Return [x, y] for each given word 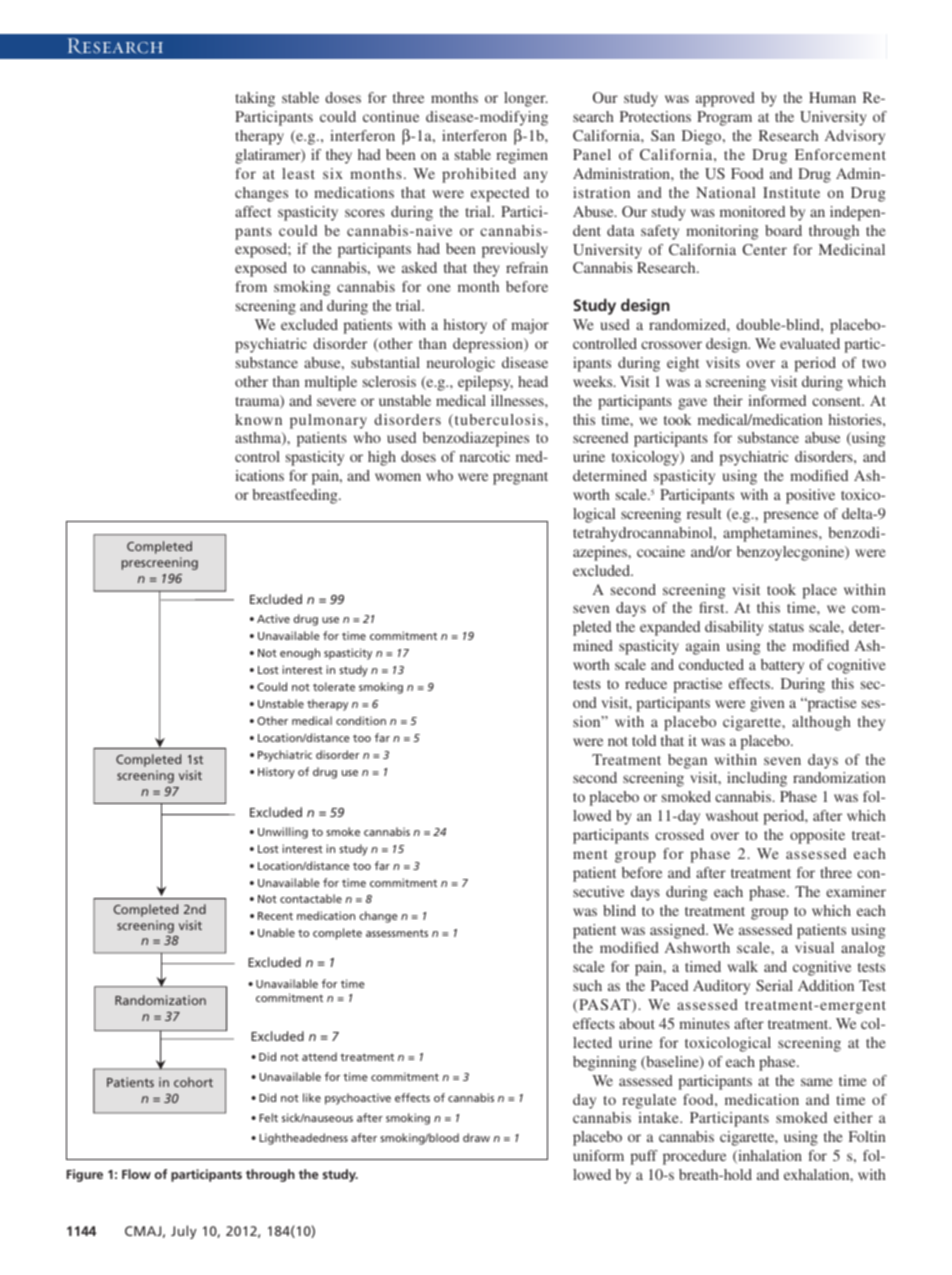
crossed [679, 834]
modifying [512, 118]
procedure [694, 1157]
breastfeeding [296, 496]
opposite [817, 836]
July [184, 1232]
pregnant [520, 478]
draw [476, 1137]
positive [810, 496]
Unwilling [283, 833]
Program [724, 118]
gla [245, 156]
